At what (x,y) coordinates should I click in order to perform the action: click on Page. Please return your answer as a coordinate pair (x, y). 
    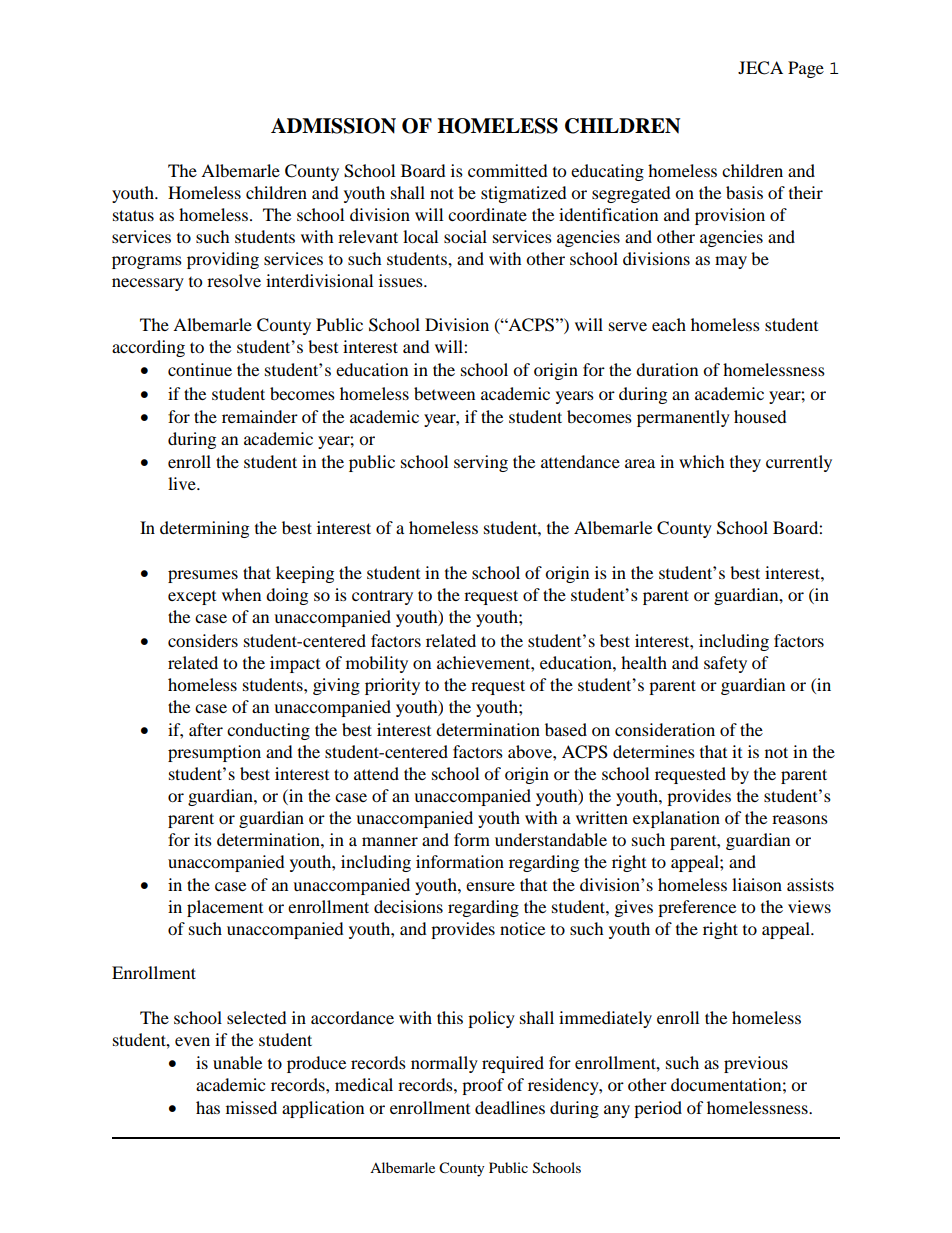
    Looking at the image, I should click on (806, 69).
